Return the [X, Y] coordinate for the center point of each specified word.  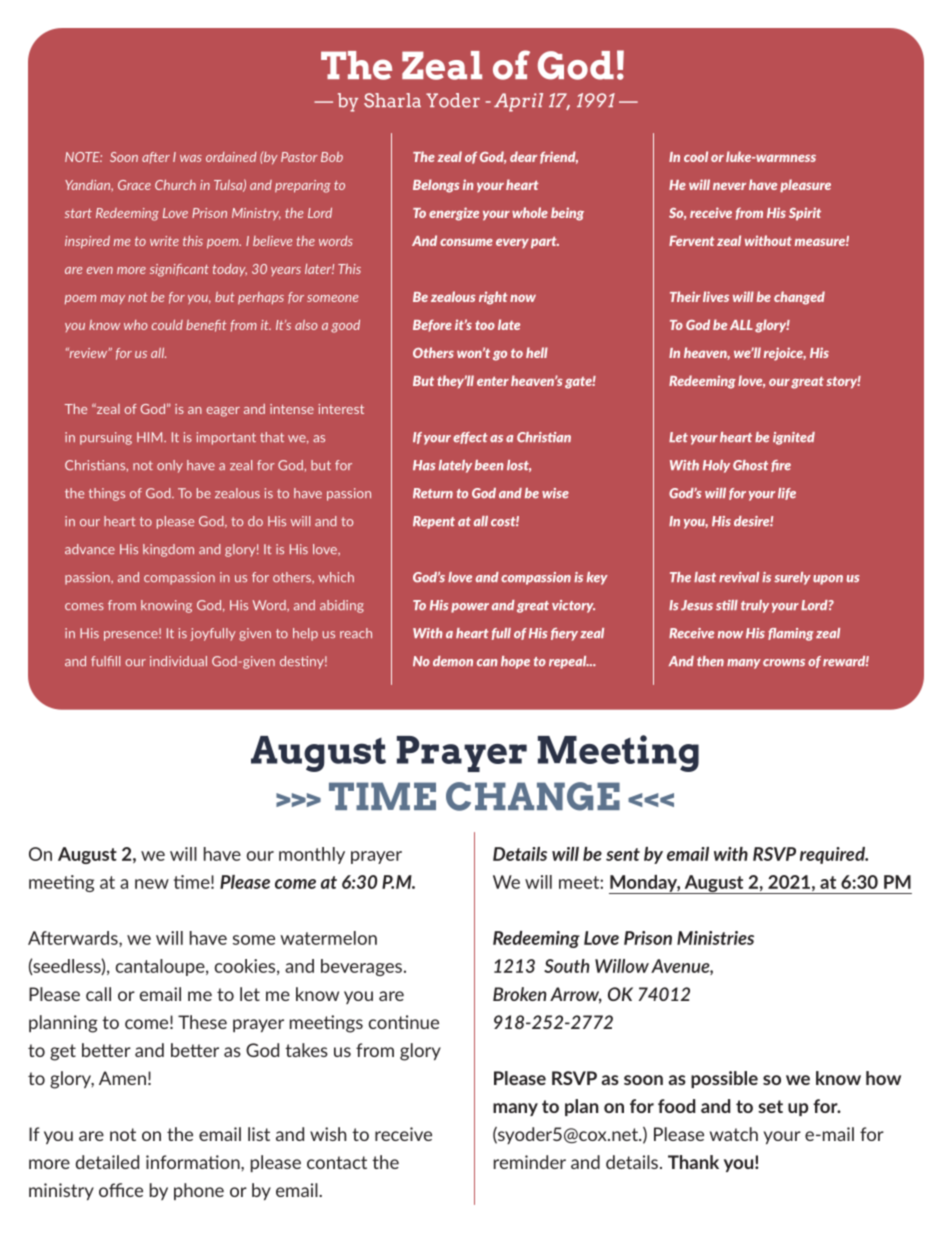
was [191, 158]
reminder [530, 1162]
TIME [382, 796]
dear [523, 156]
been [489, 465]
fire [781, 466]
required [833, 855]
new [152, 884]
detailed [107, 1162]
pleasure [805, 185]
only [170, 466]
